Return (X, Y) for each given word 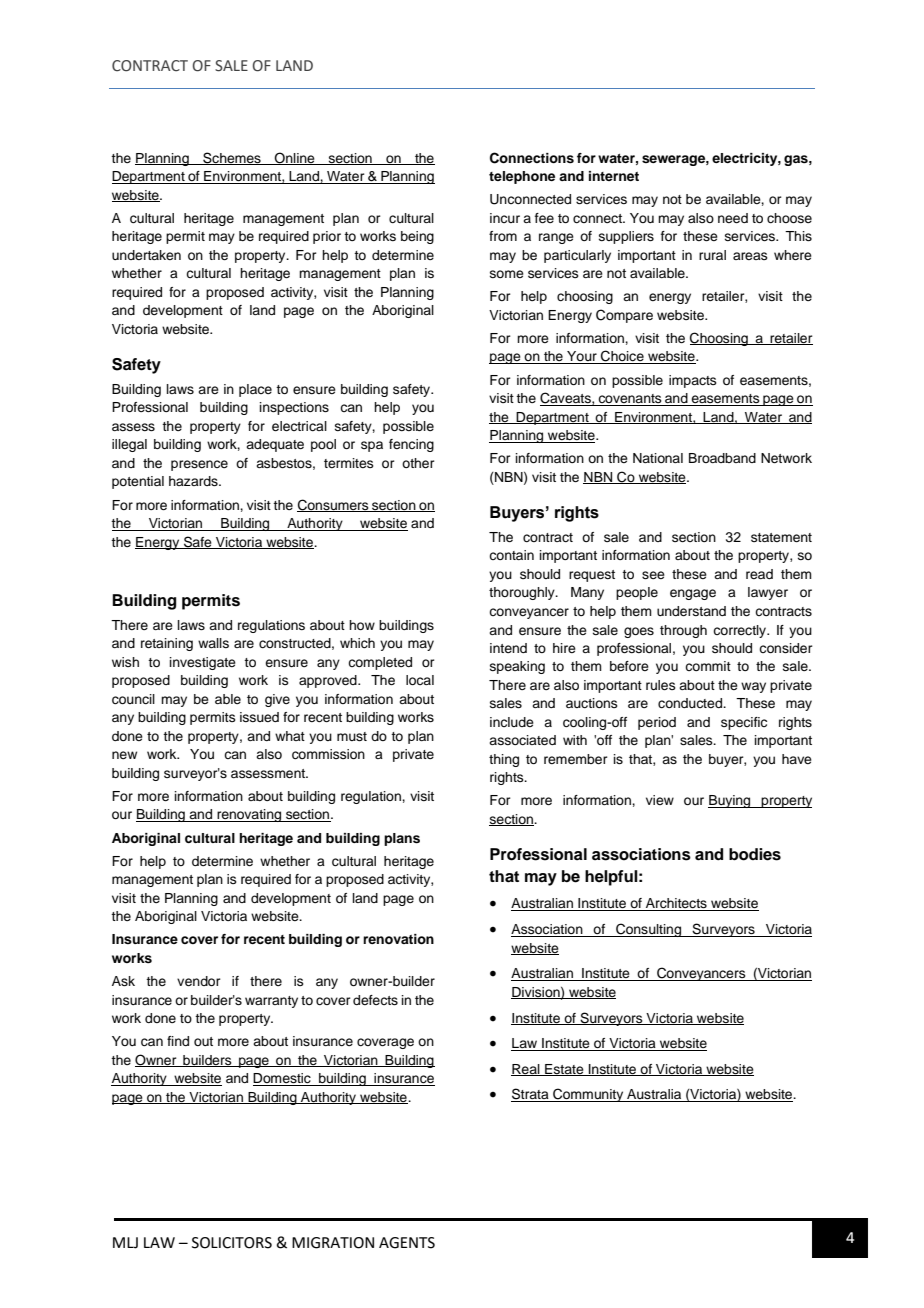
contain (511, 555)
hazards (194, 481)
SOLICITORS (232, 1243)
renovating (249, 815)
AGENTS (407, 1243)
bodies (755, 854)
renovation (398, 939)
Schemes (232, 158)
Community (588, 1095)
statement (781, 537)
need (733, 218)
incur (505, 218)
